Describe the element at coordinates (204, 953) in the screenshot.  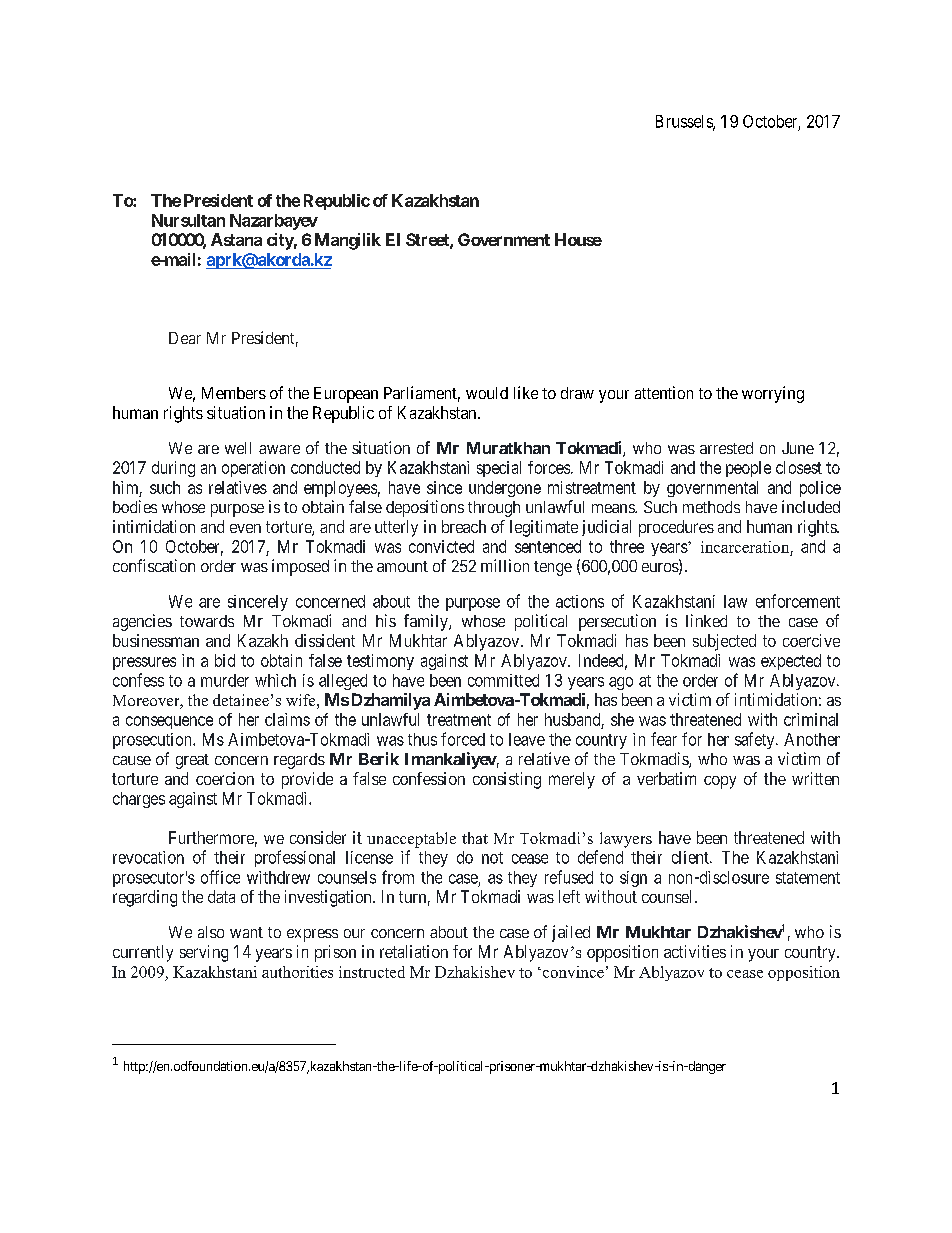
I see `serving` at that location.
